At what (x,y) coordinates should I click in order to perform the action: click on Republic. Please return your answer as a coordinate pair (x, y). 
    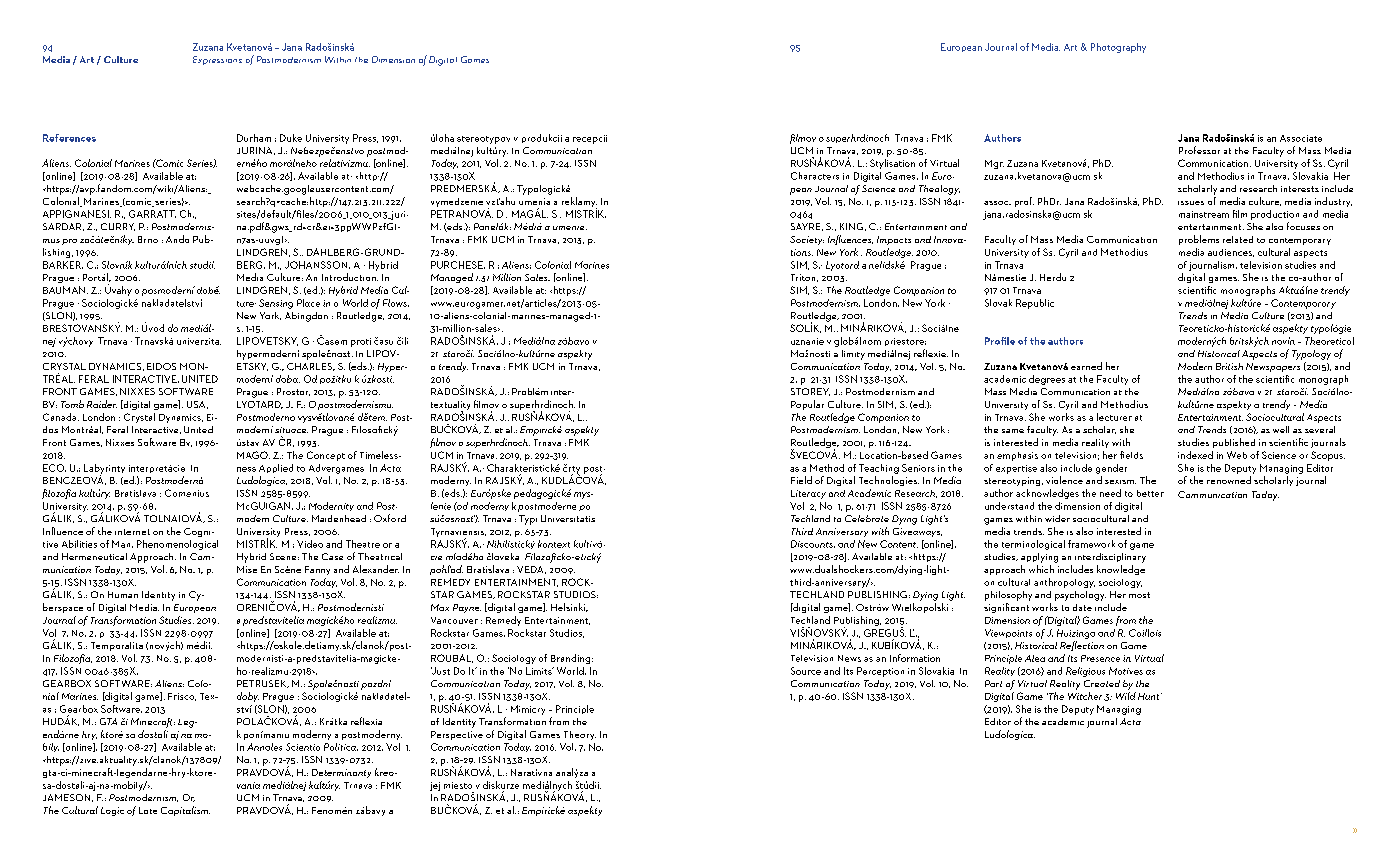
    Looking at the image, I should click on (1035, 304).
